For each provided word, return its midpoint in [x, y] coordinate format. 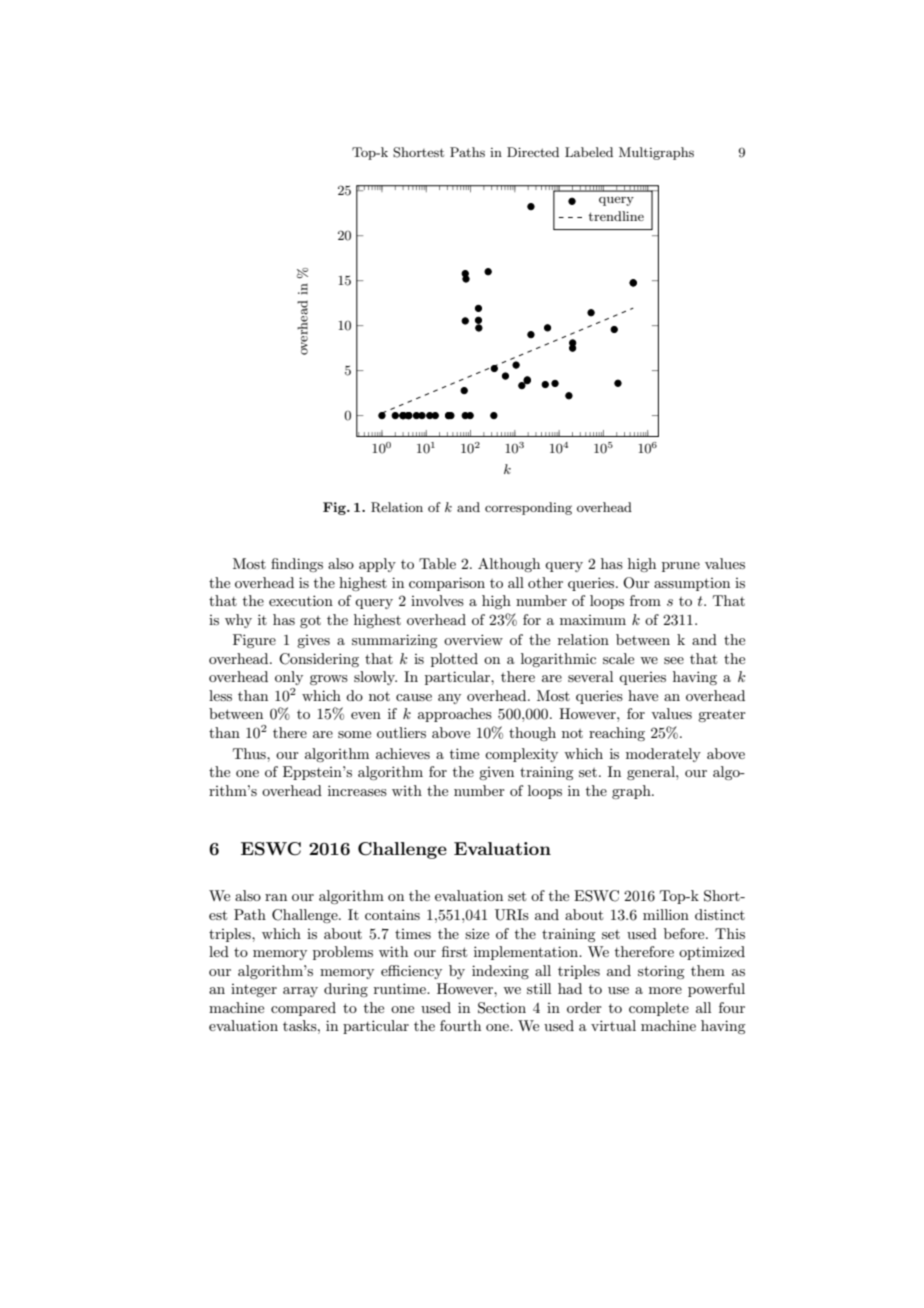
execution [301, 600]
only [289, 678]
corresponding [528, 508]
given [496, 773]
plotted [454, 660]
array [300, 992]
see [674, 660]
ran [276, 897]
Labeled [589, 152]
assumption [692, 584]
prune [681, 567]
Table [437, 563]
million [666, 914]
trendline [616, 216]
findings [297, 565]
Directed [533, 152]
